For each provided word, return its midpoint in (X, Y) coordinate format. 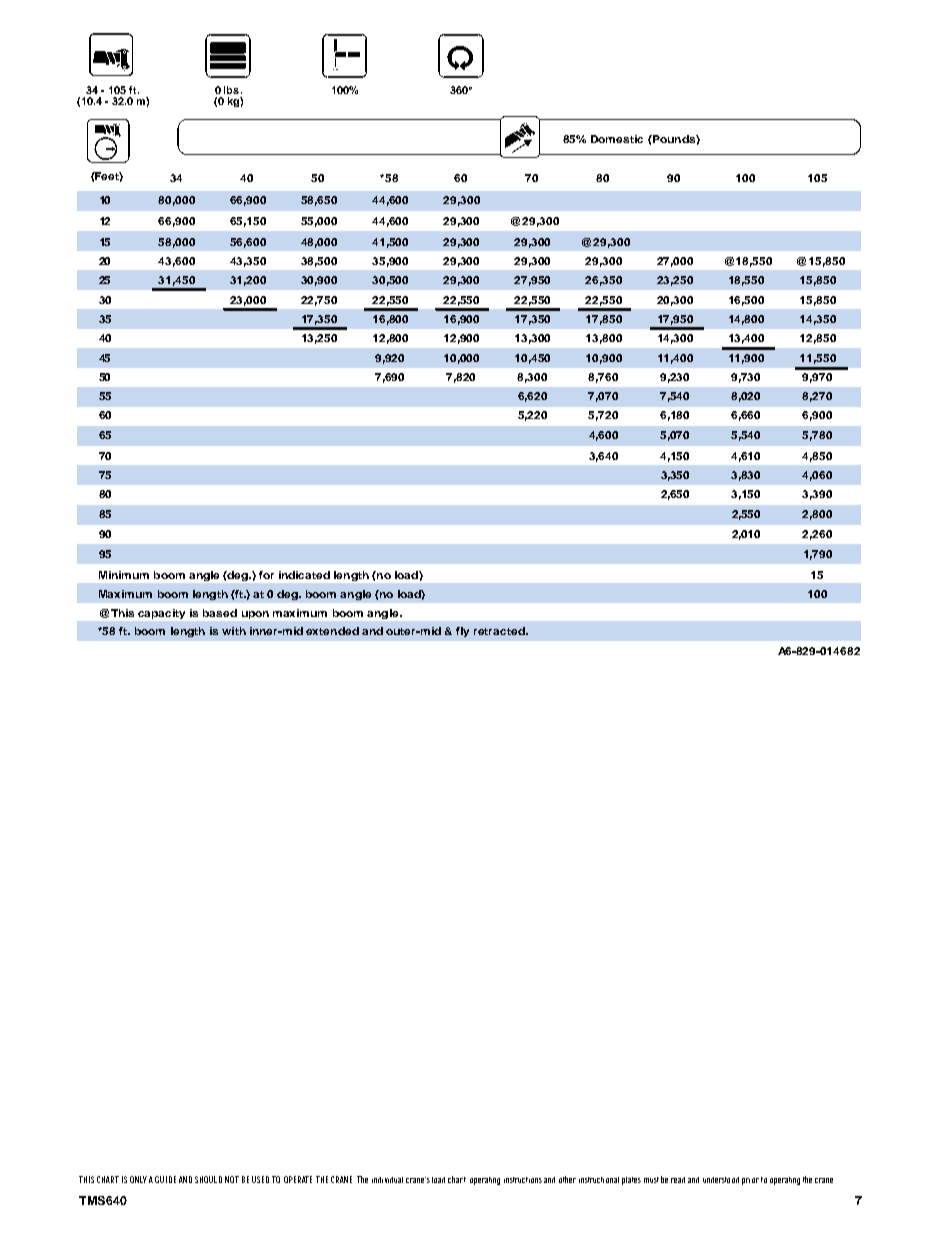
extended (332, 631)
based (220, 613)
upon (255, 615)
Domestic (617, 139)
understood (721, 1180)
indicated (304, 575)
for (266, 575)
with (234, 631)
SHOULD (208, 1179)
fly (462, 632)
